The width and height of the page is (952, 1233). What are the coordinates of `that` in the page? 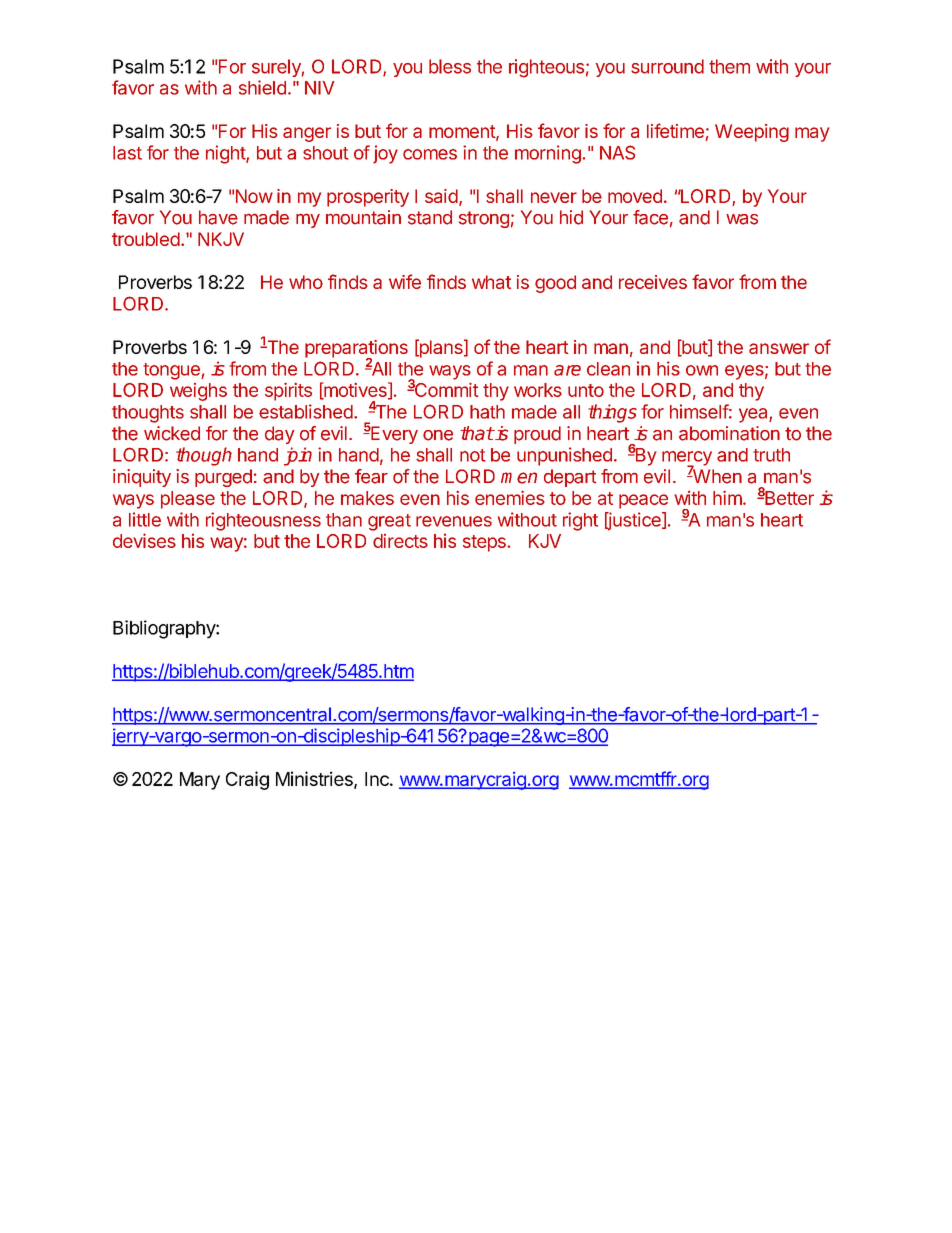 It's located at (477, 433).
